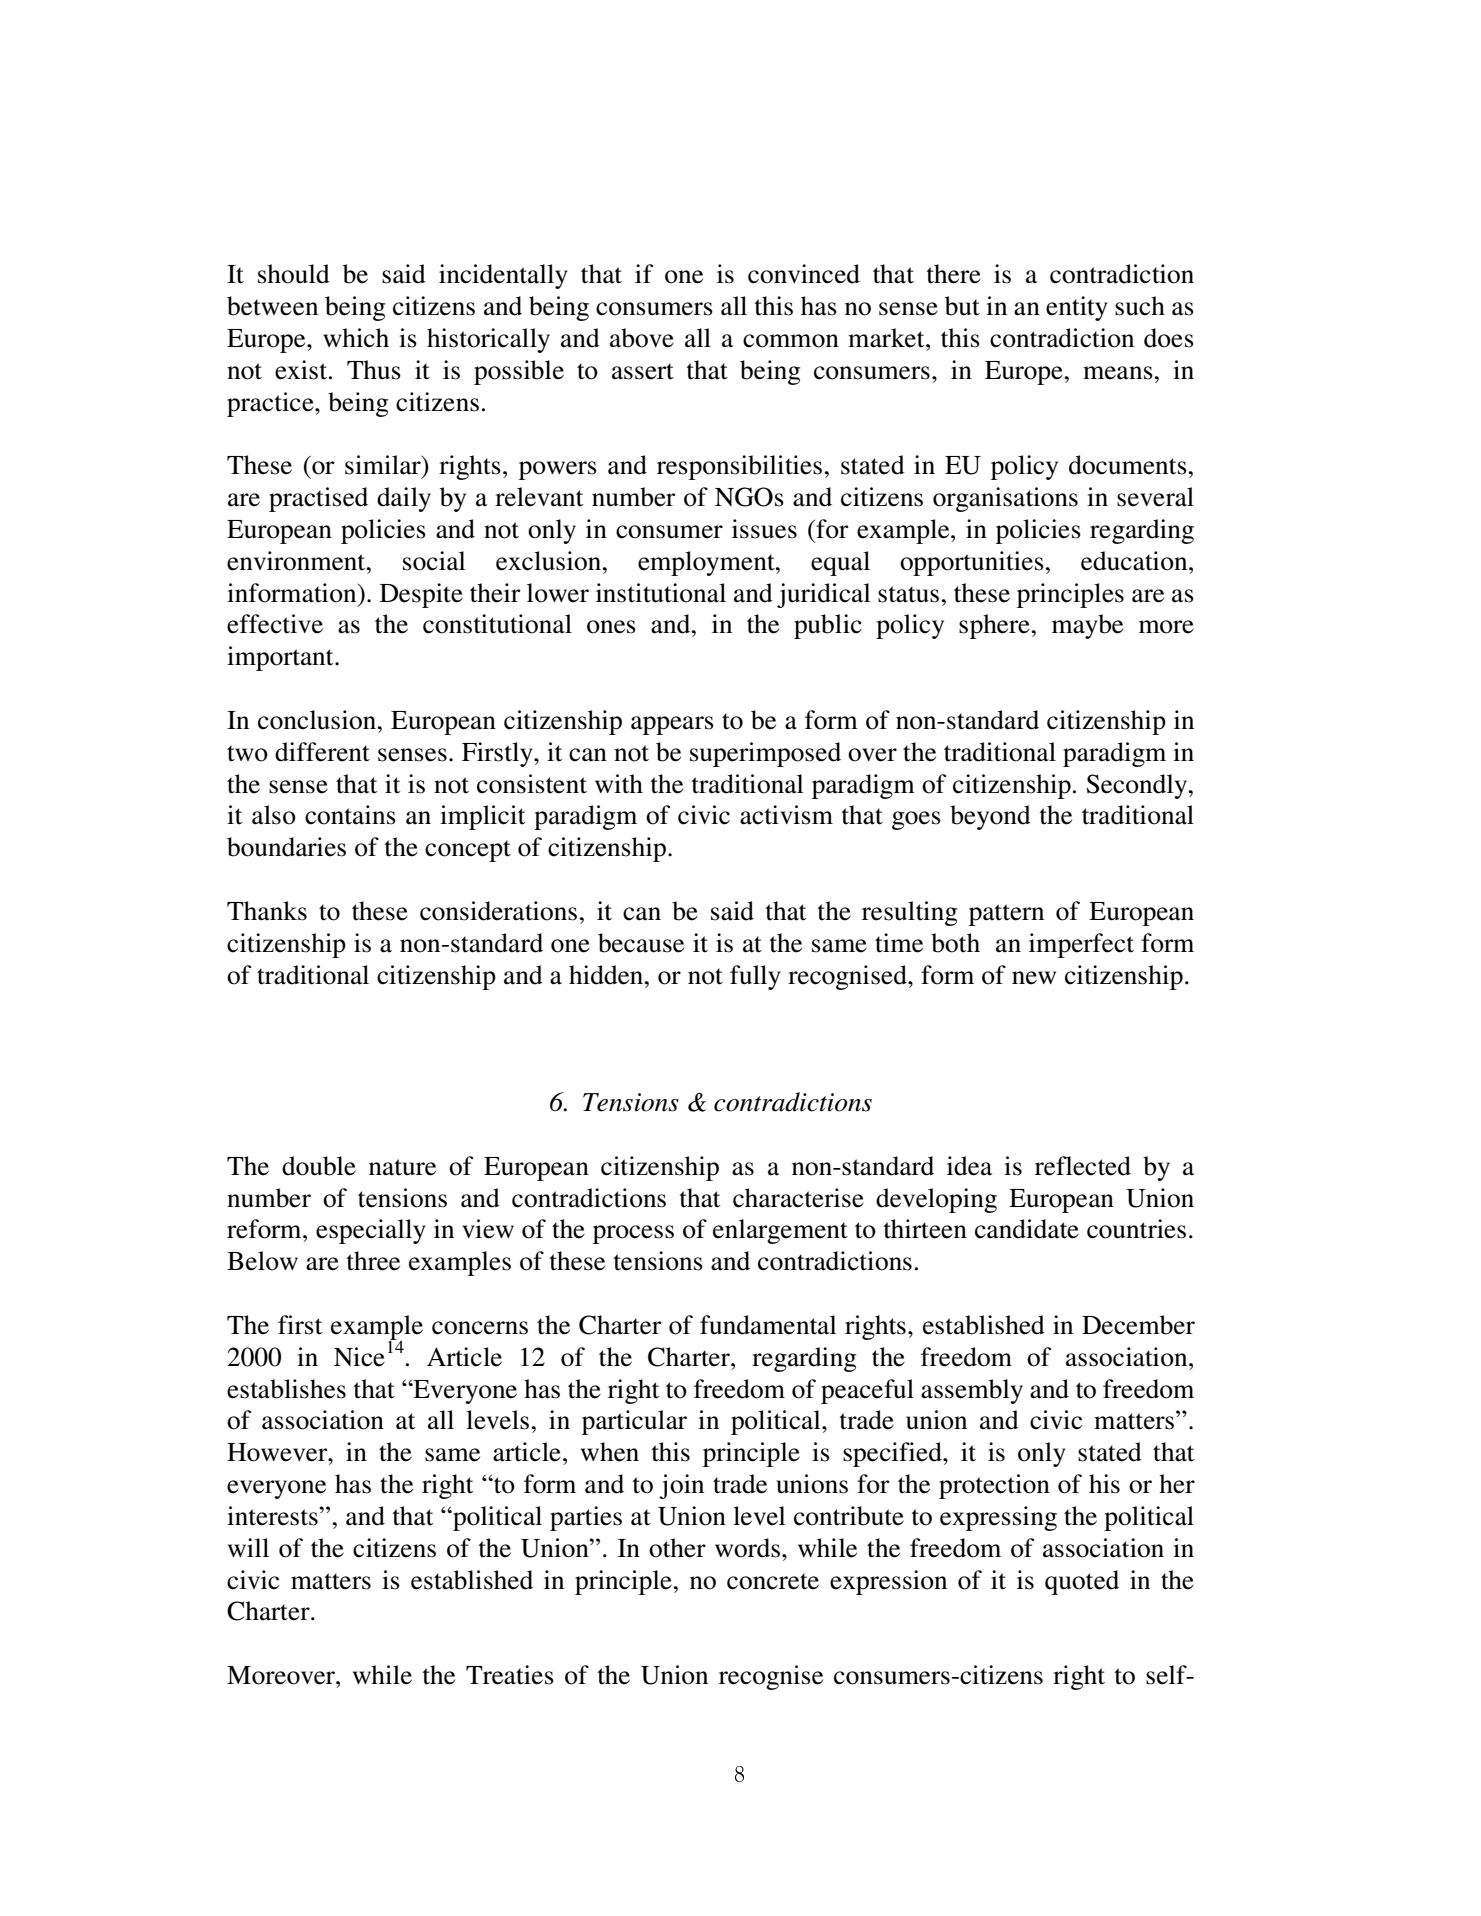 The width and height of the screenshot is (1481, 1916). I want to click on will, so click(248, 1547).
